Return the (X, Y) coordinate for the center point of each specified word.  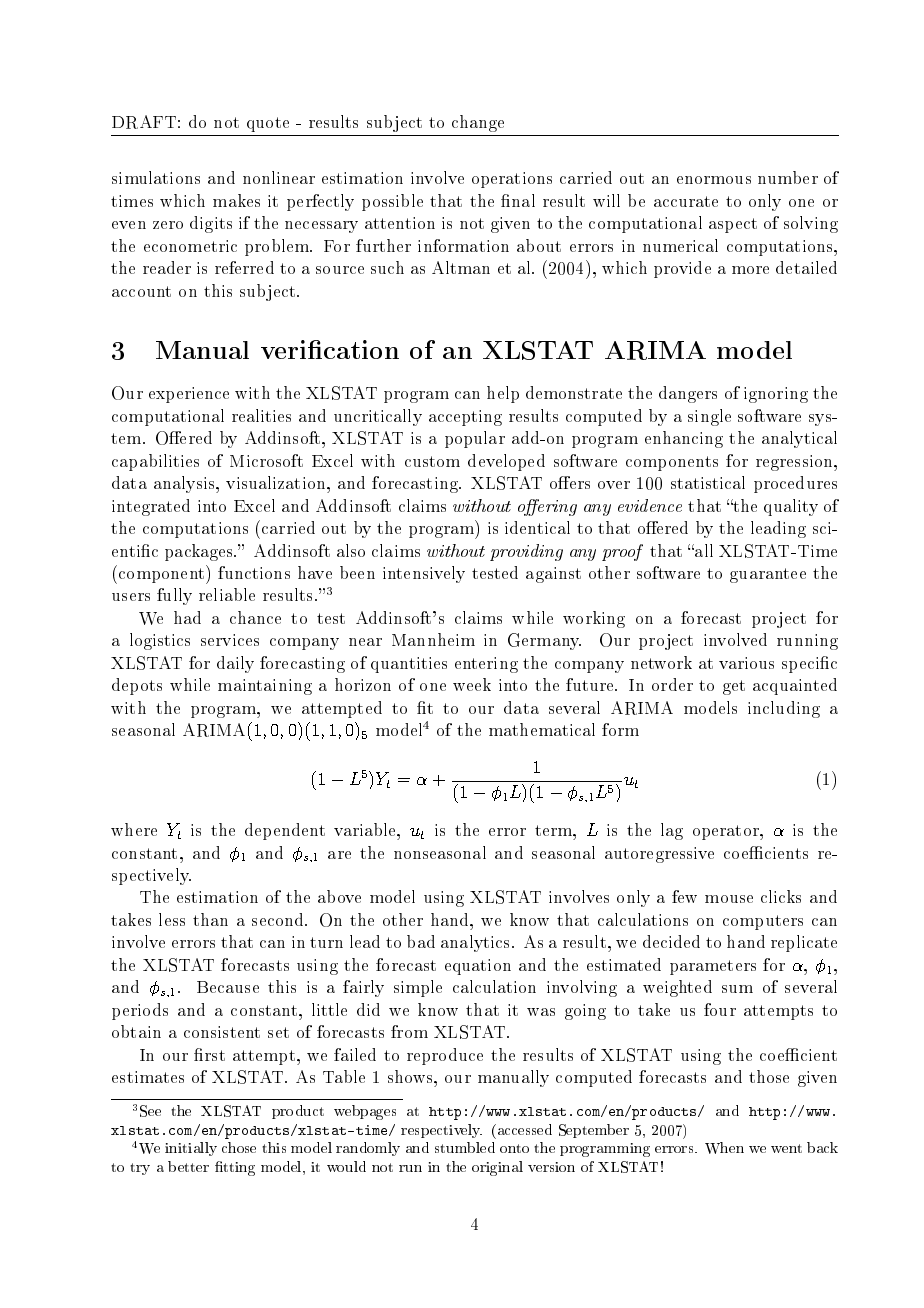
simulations (156, 177)
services (230, 640)
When (724, 1148)
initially (191, 1149)
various (746, 663)
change (478, 123)
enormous (714, 180)
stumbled (465, 1147)
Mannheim (433, 639)
